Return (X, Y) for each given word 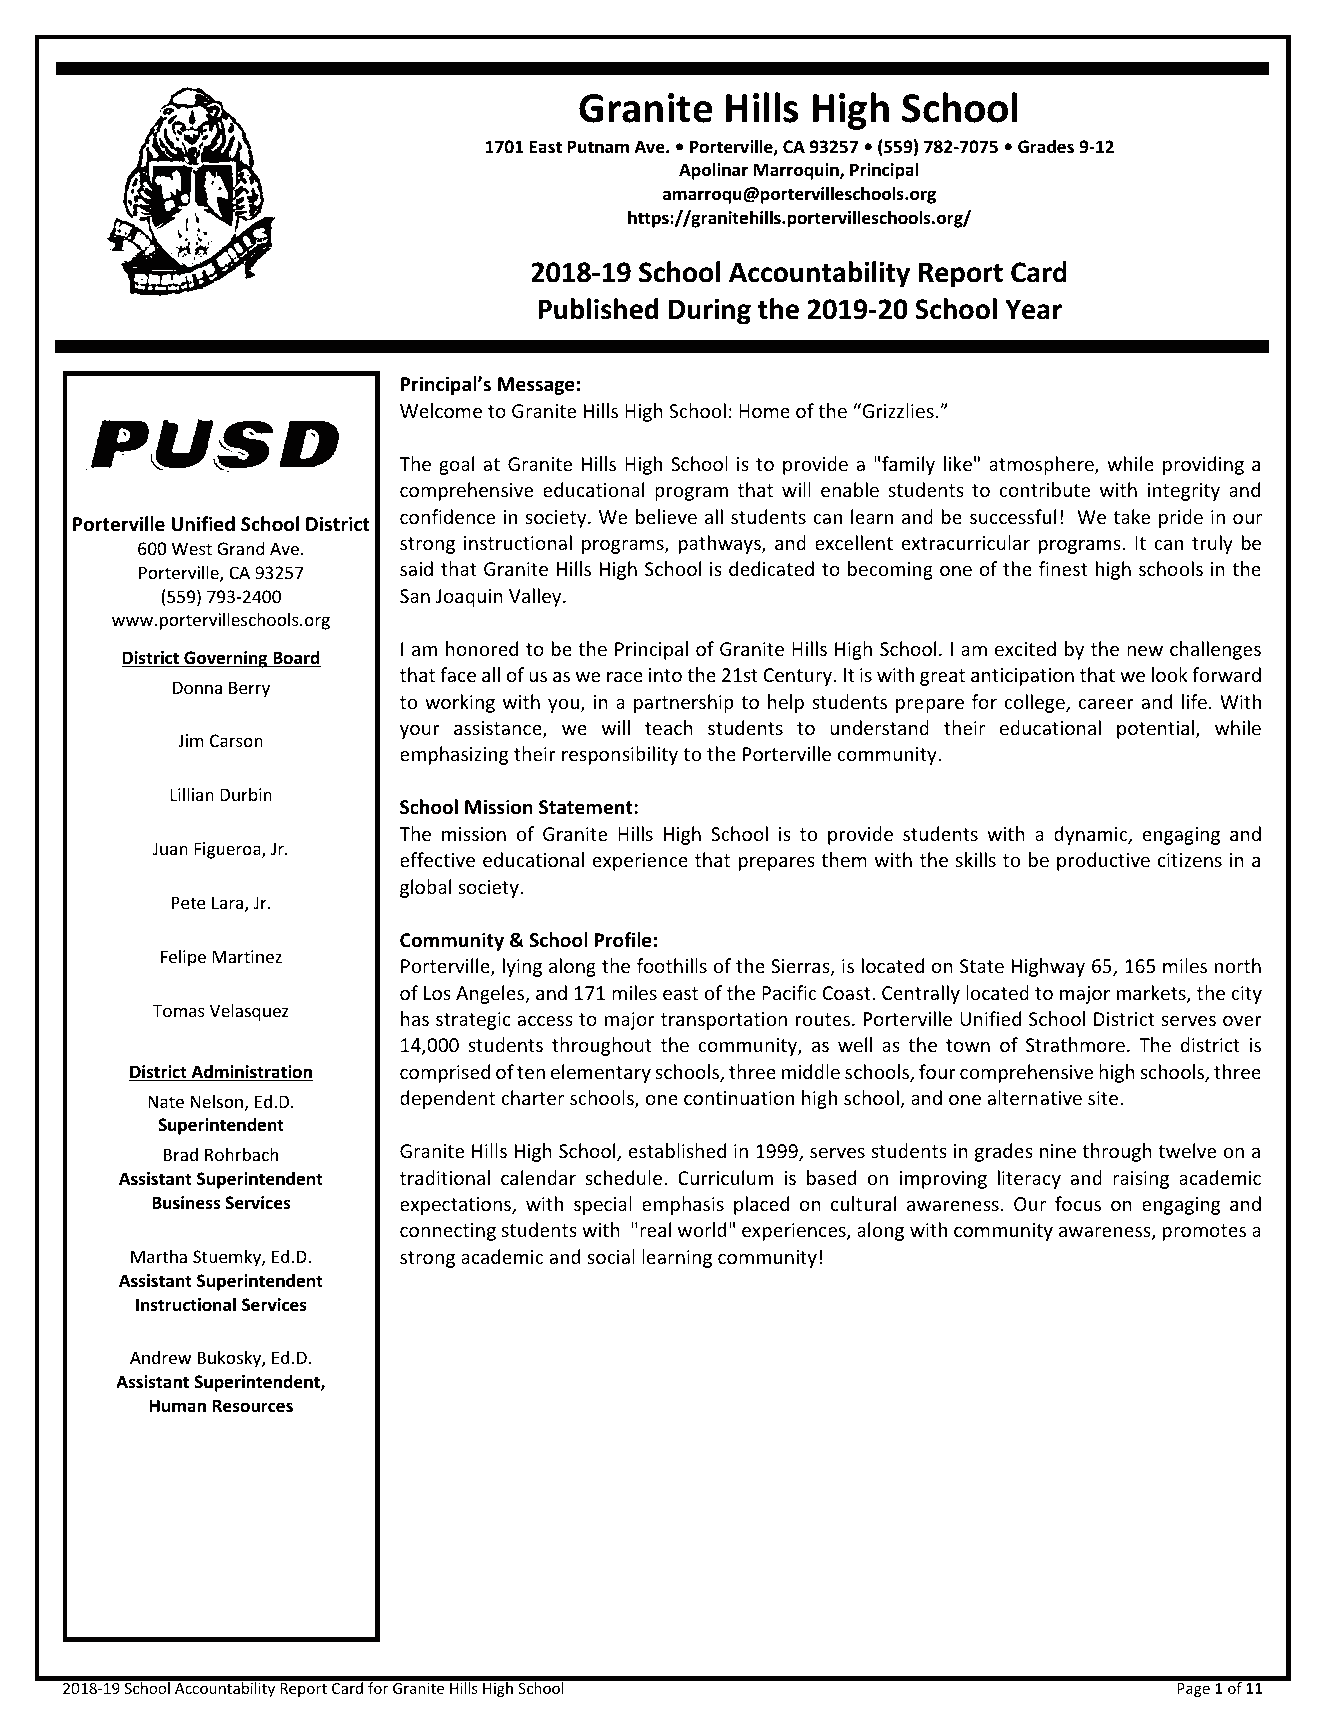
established (677, 1150)
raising (1141, 1180)
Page (1193, 1690)
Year (1033, 309)
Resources (253, 1405)
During (710, 312)
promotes (1204, 1232)
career (1106, 704)
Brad (181, 1154)
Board (296, 659)
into (665, 675)
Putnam (598, 146)
